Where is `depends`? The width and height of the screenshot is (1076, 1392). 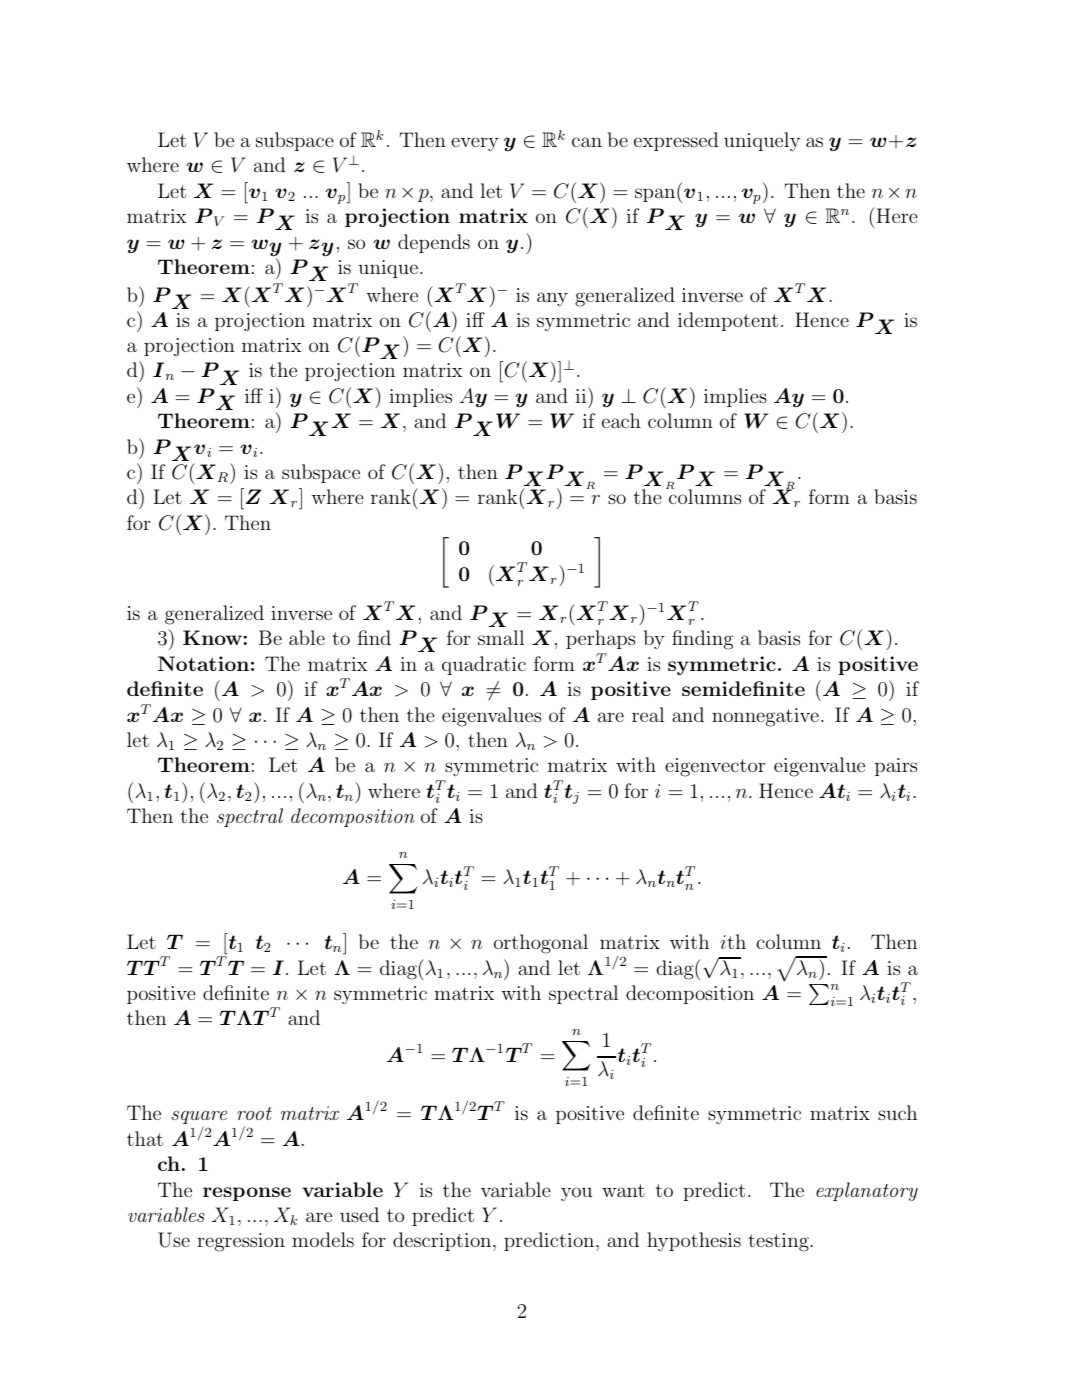 depends is located at coordinates (434, 243).
